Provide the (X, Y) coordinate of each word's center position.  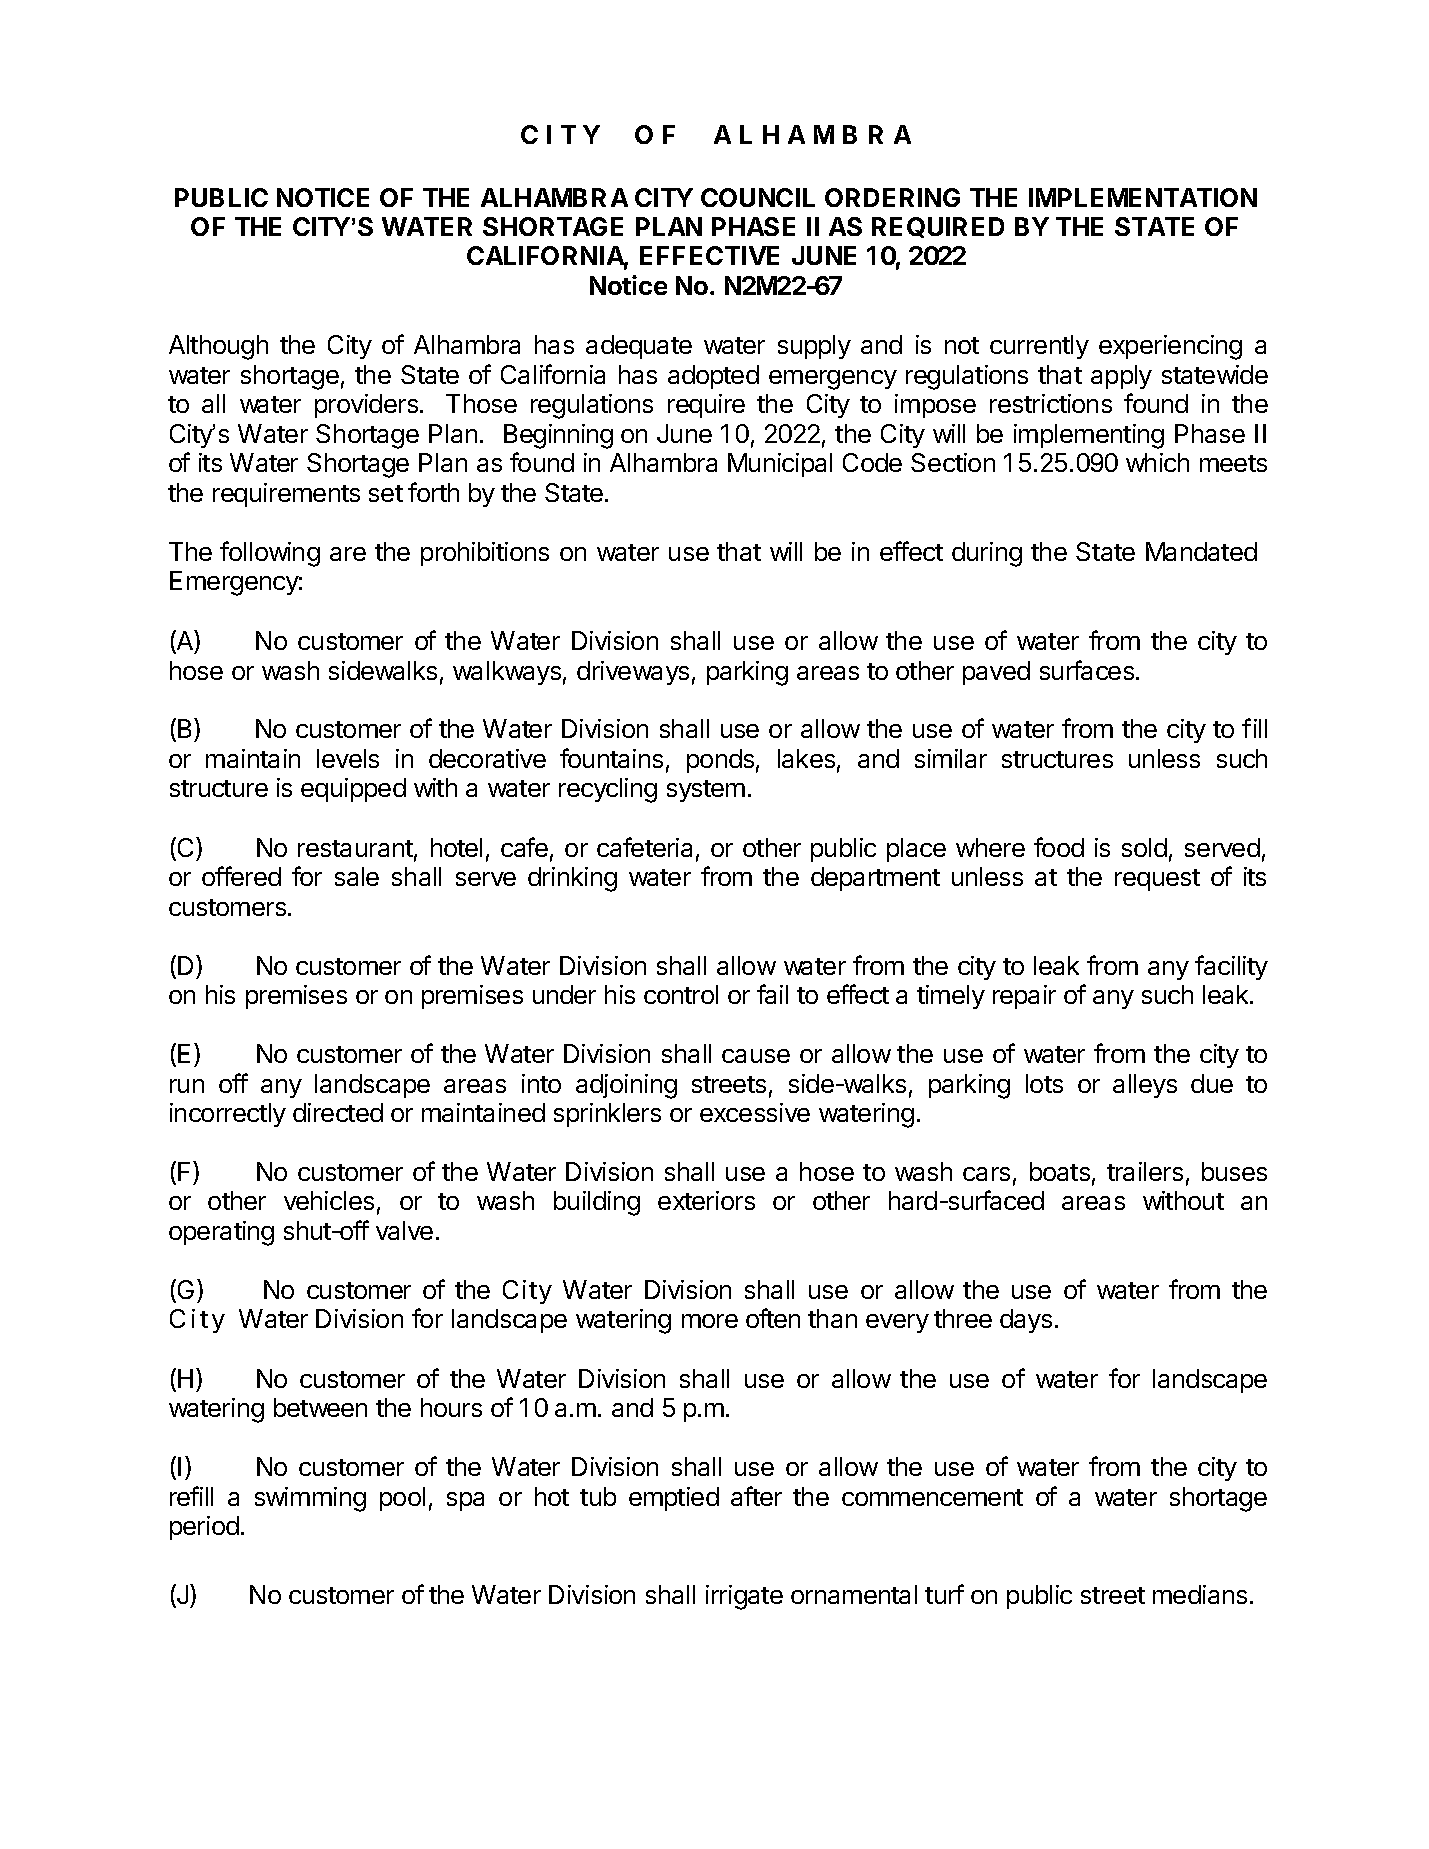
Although (218, 347)
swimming (310, 1499)
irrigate (744, 1597)
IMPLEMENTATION (1143, 197)
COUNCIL (758, 197)
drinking (572, 879)
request (1157, 880)
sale (357, 876)
